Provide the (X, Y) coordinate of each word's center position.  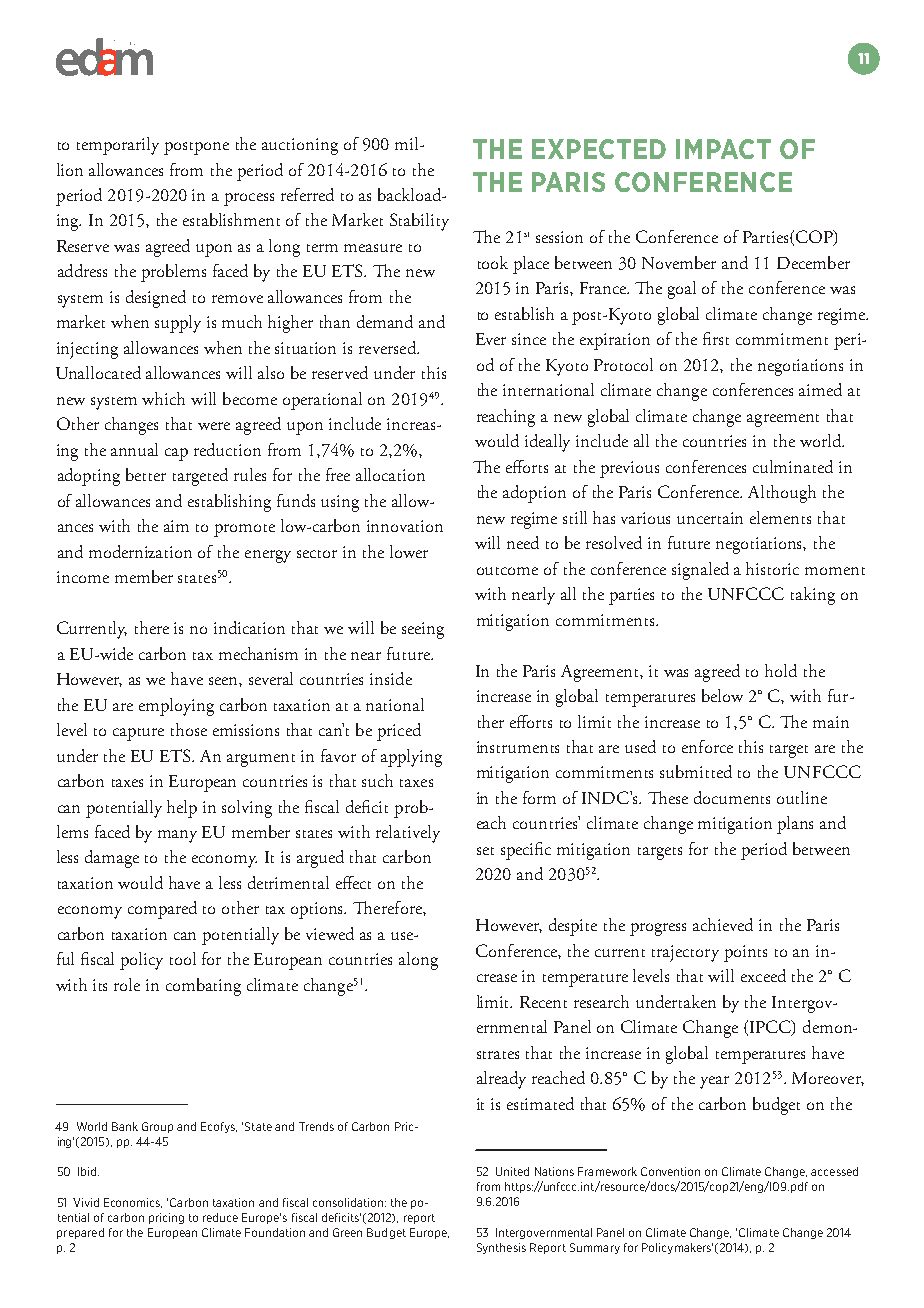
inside (391, 678)
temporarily (118, 146)
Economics (133, 1203)
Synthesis (501, 1248)
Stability (419, 222)
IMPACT (723, 149)
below (722, 695)
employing (176, 707)
